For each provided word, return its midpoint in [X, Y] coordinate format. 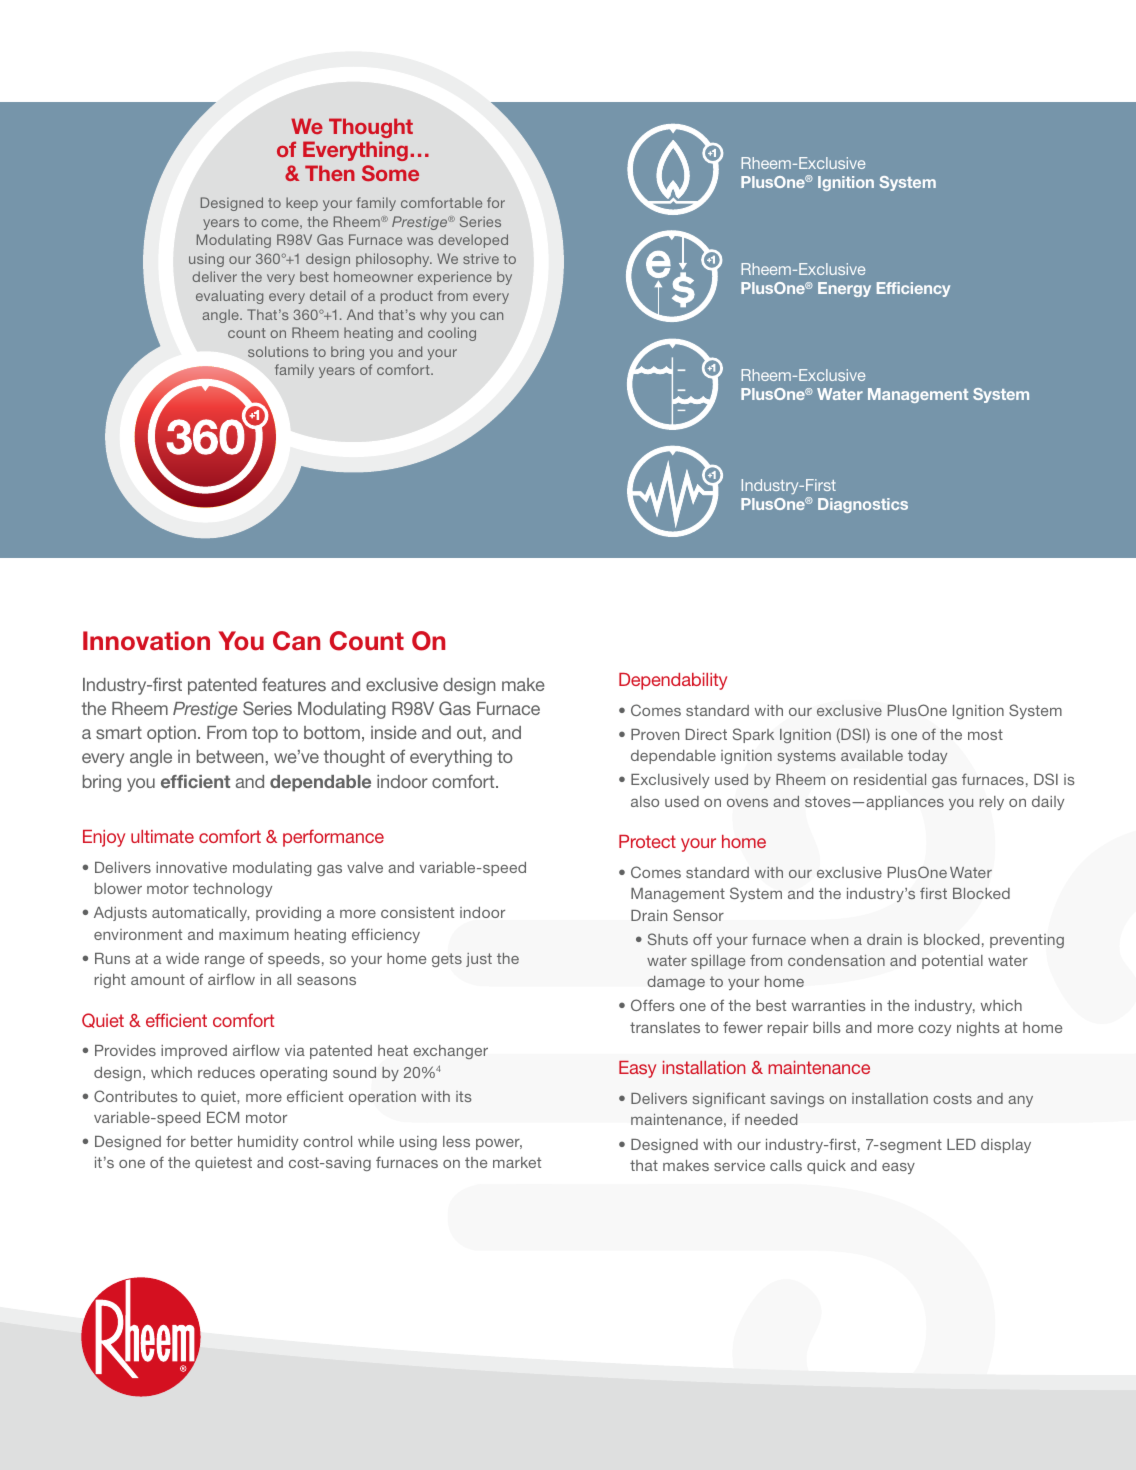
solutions [278, 351]
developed [473, 241]
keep [302, 204]
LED [961, 1144]
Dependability [673, 681]
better [212, 1141]
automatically [201, 914]
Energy [844, 289]
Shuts [668, 939]
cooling [452, 334]
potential [952, 962]
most [985, 734]
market [517, 1162]
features [294, 684]
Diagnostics [863, 505]
